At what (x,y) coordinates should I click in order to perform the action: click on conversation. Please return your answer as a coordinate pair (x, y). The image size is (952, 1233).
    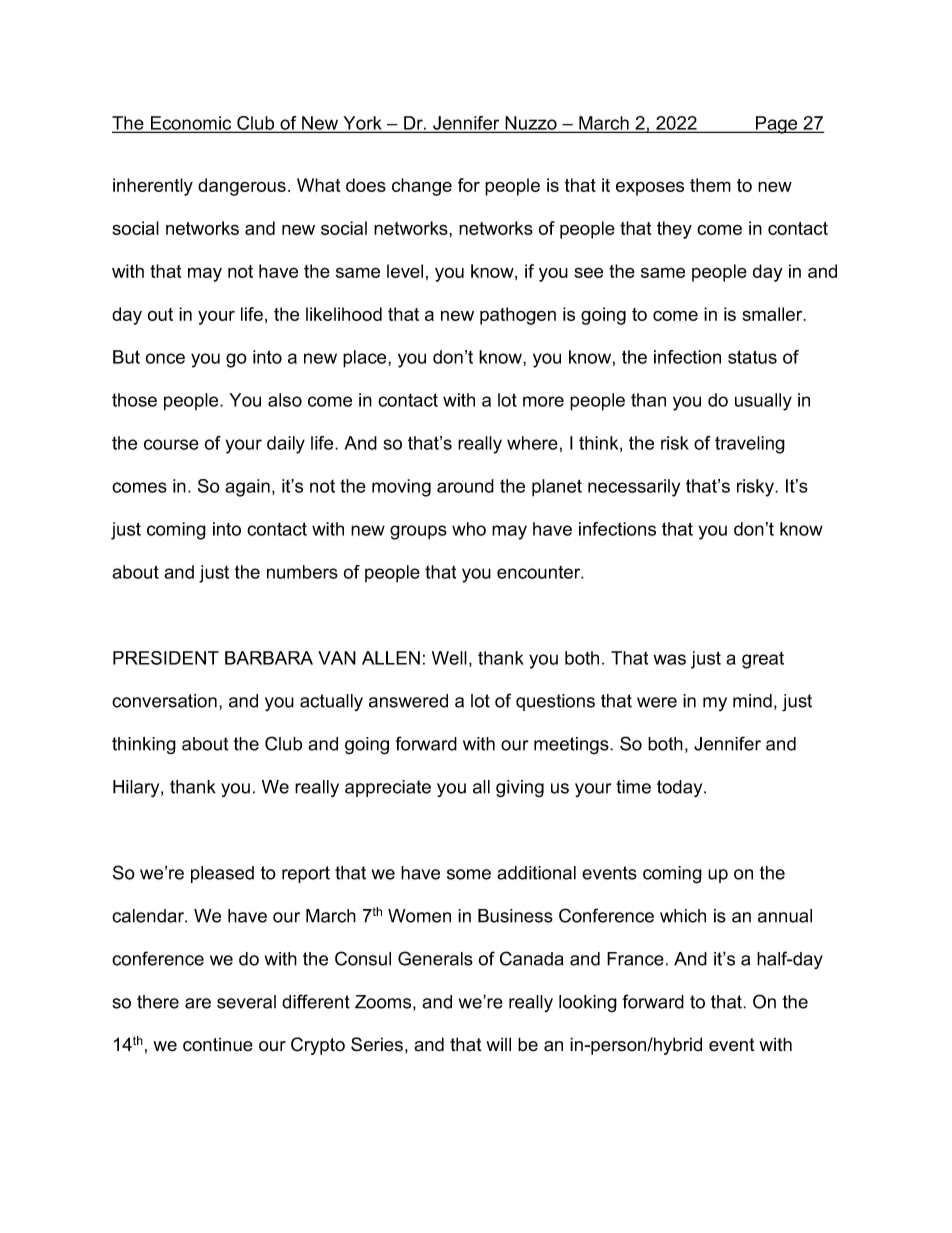
    Looking at the image, I should click on (164, 701).
